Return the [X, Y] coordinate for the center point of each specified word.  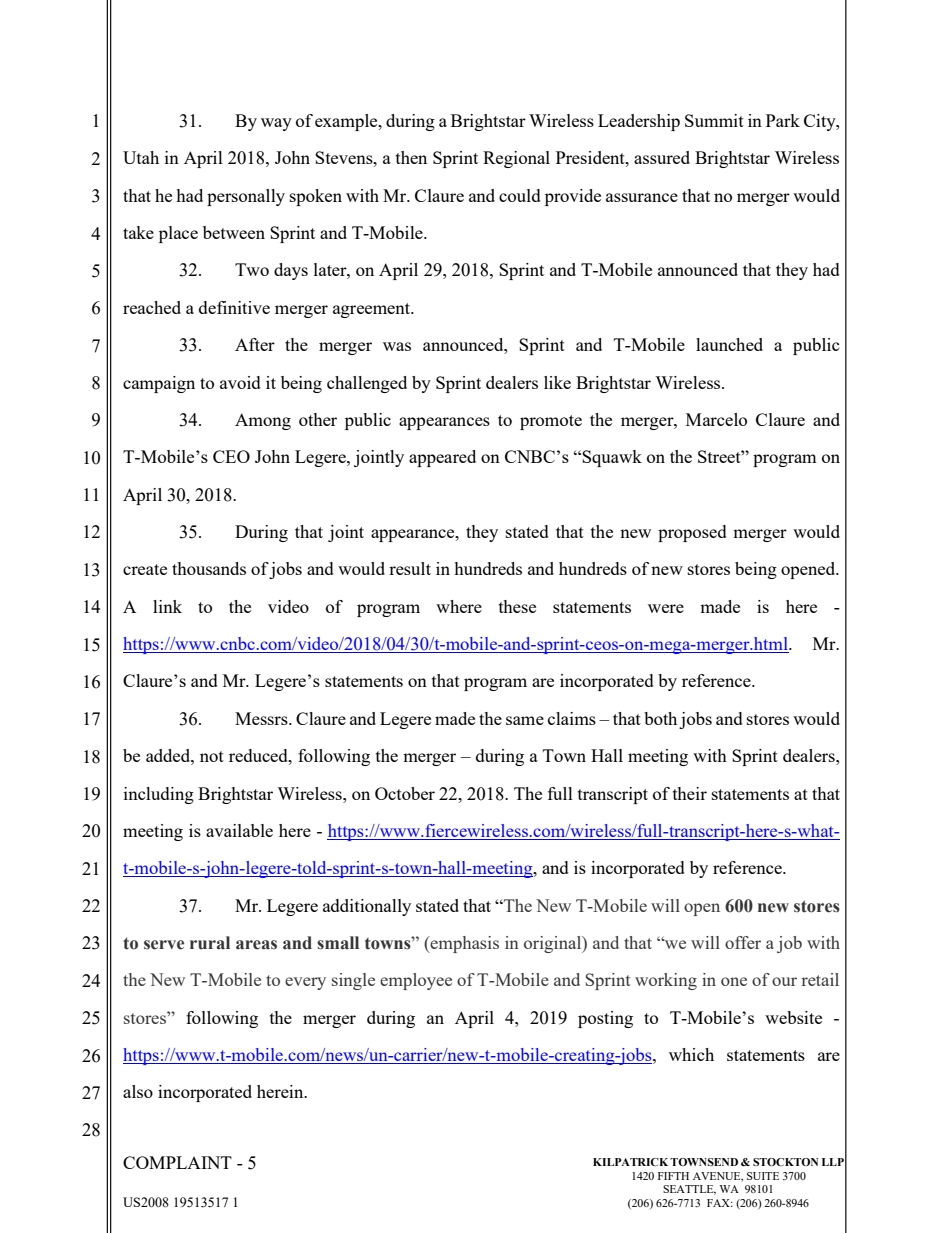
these [517, 606]
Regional [516, 159]
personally [246, 197]
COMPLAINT [177, 1162]
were [666, 608]
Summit [714, 120]
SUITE [763, 1176]
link [167, 606]
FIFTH [673, 1176]
